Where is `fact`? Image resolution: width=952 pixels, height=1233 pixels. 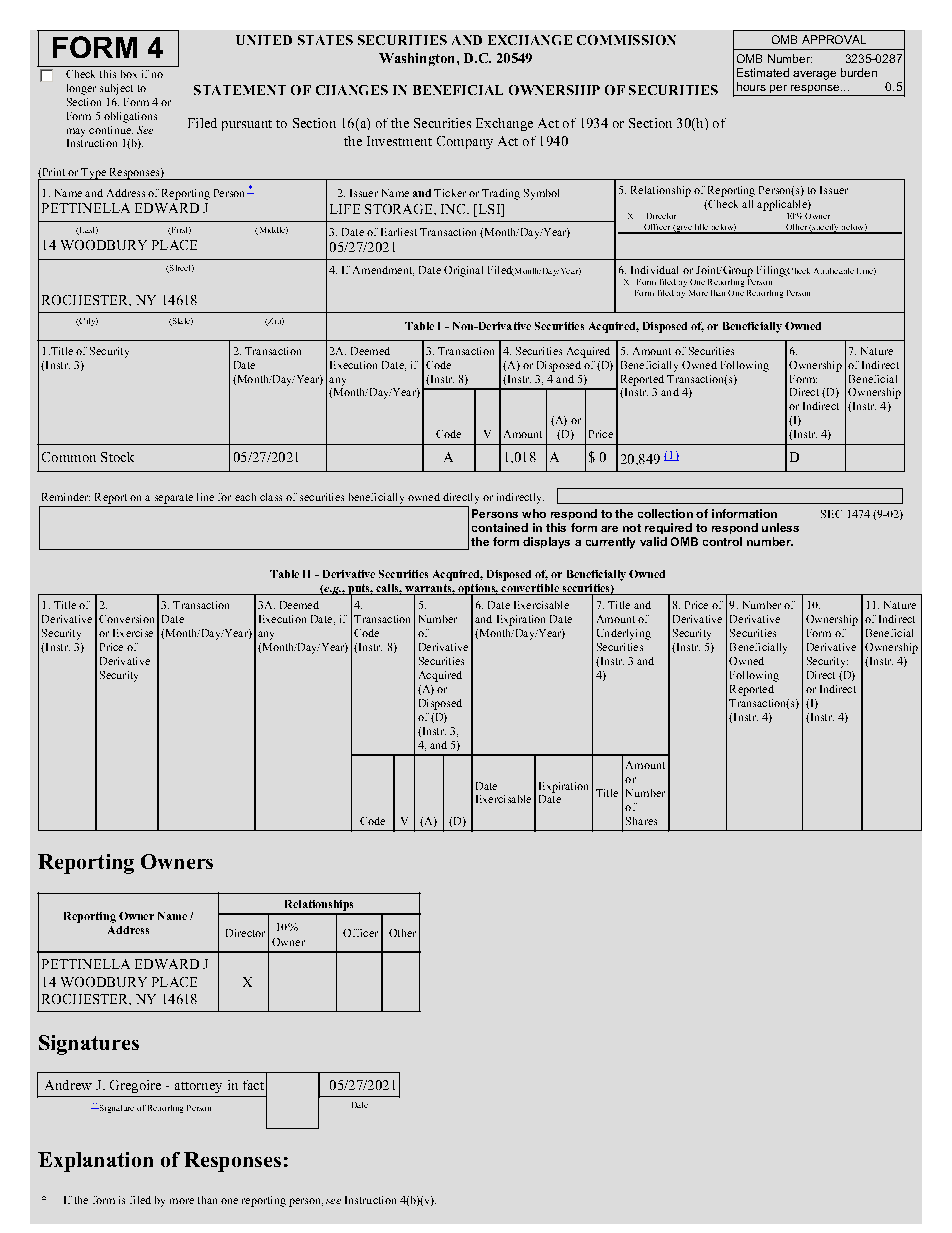 fact is located at coordinates (253, 1085).
